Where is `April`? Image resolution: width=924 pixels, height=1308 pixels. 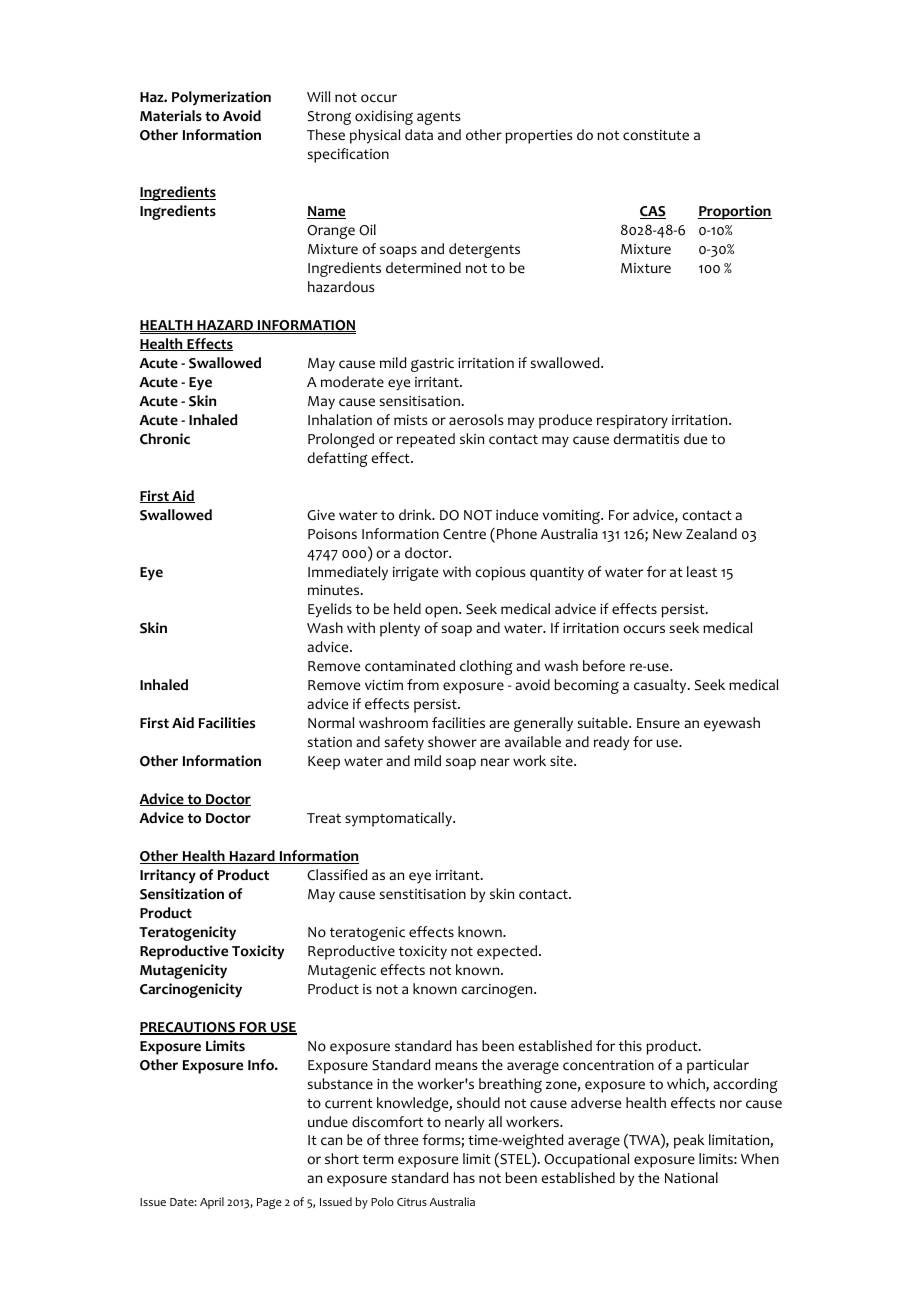
April is located at coordinates (212, 1203).
